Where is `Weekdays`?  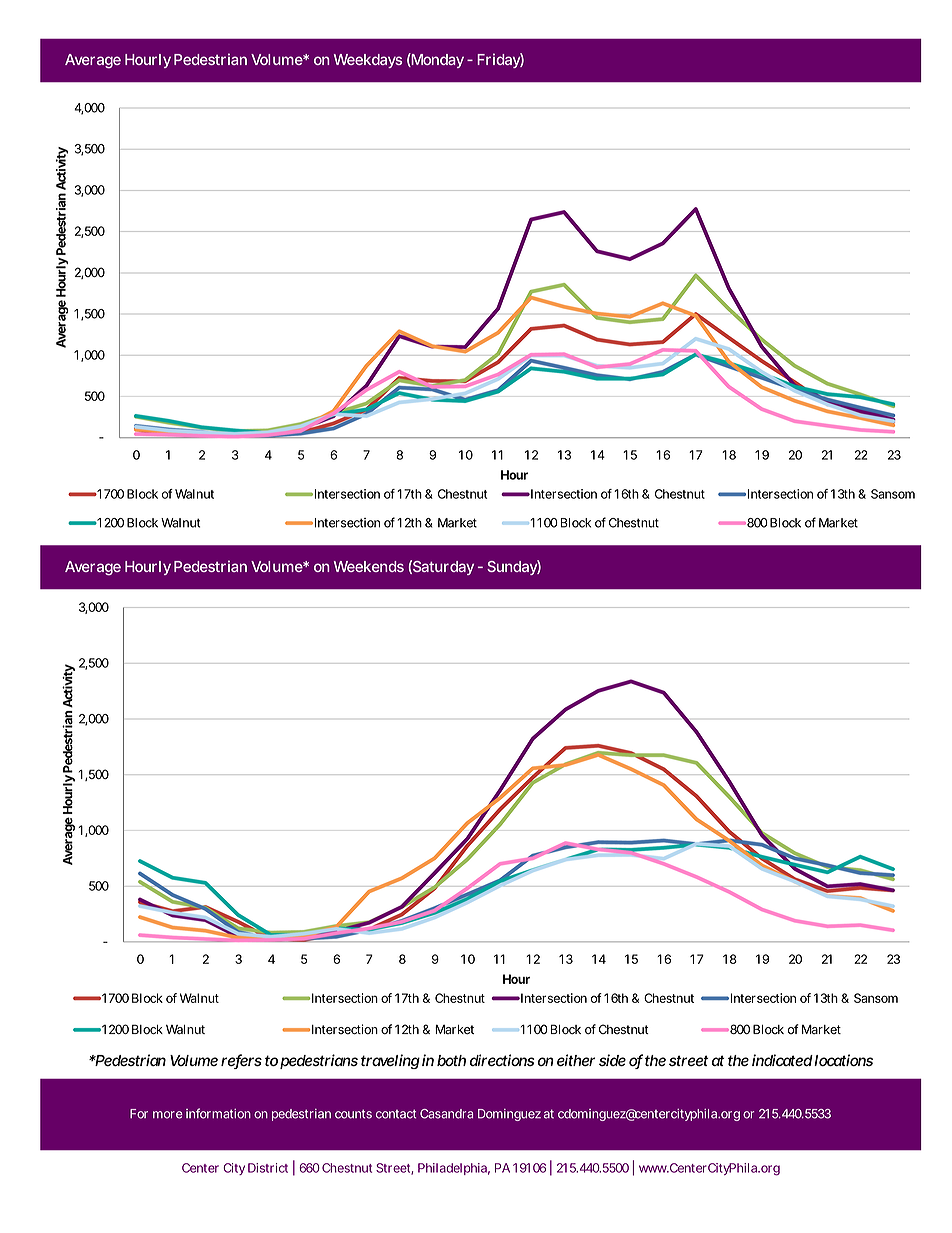 Weekdays is located at coordinates (368, 61).
